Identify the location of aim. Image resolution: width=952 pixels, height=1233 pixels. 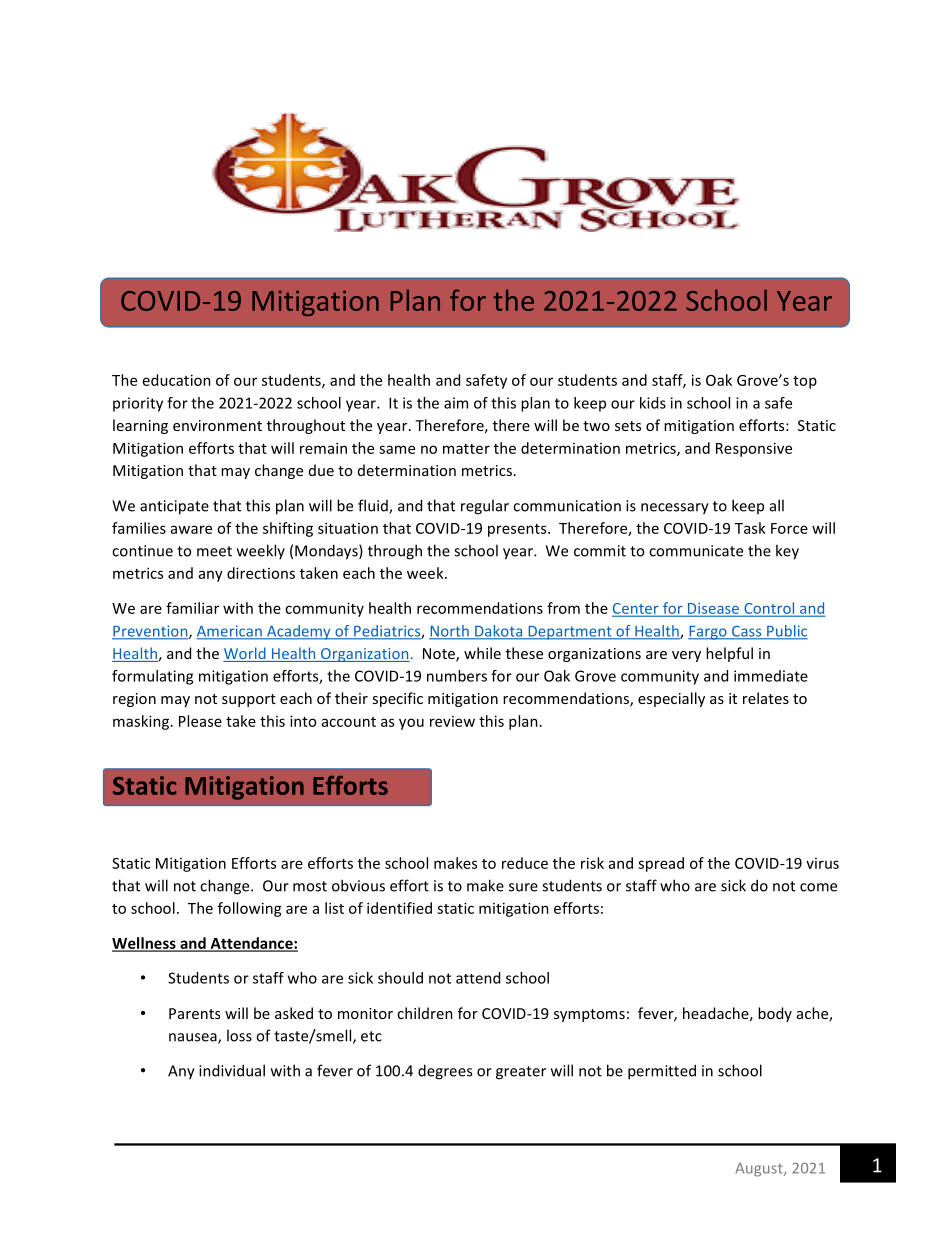
(456, 403).
